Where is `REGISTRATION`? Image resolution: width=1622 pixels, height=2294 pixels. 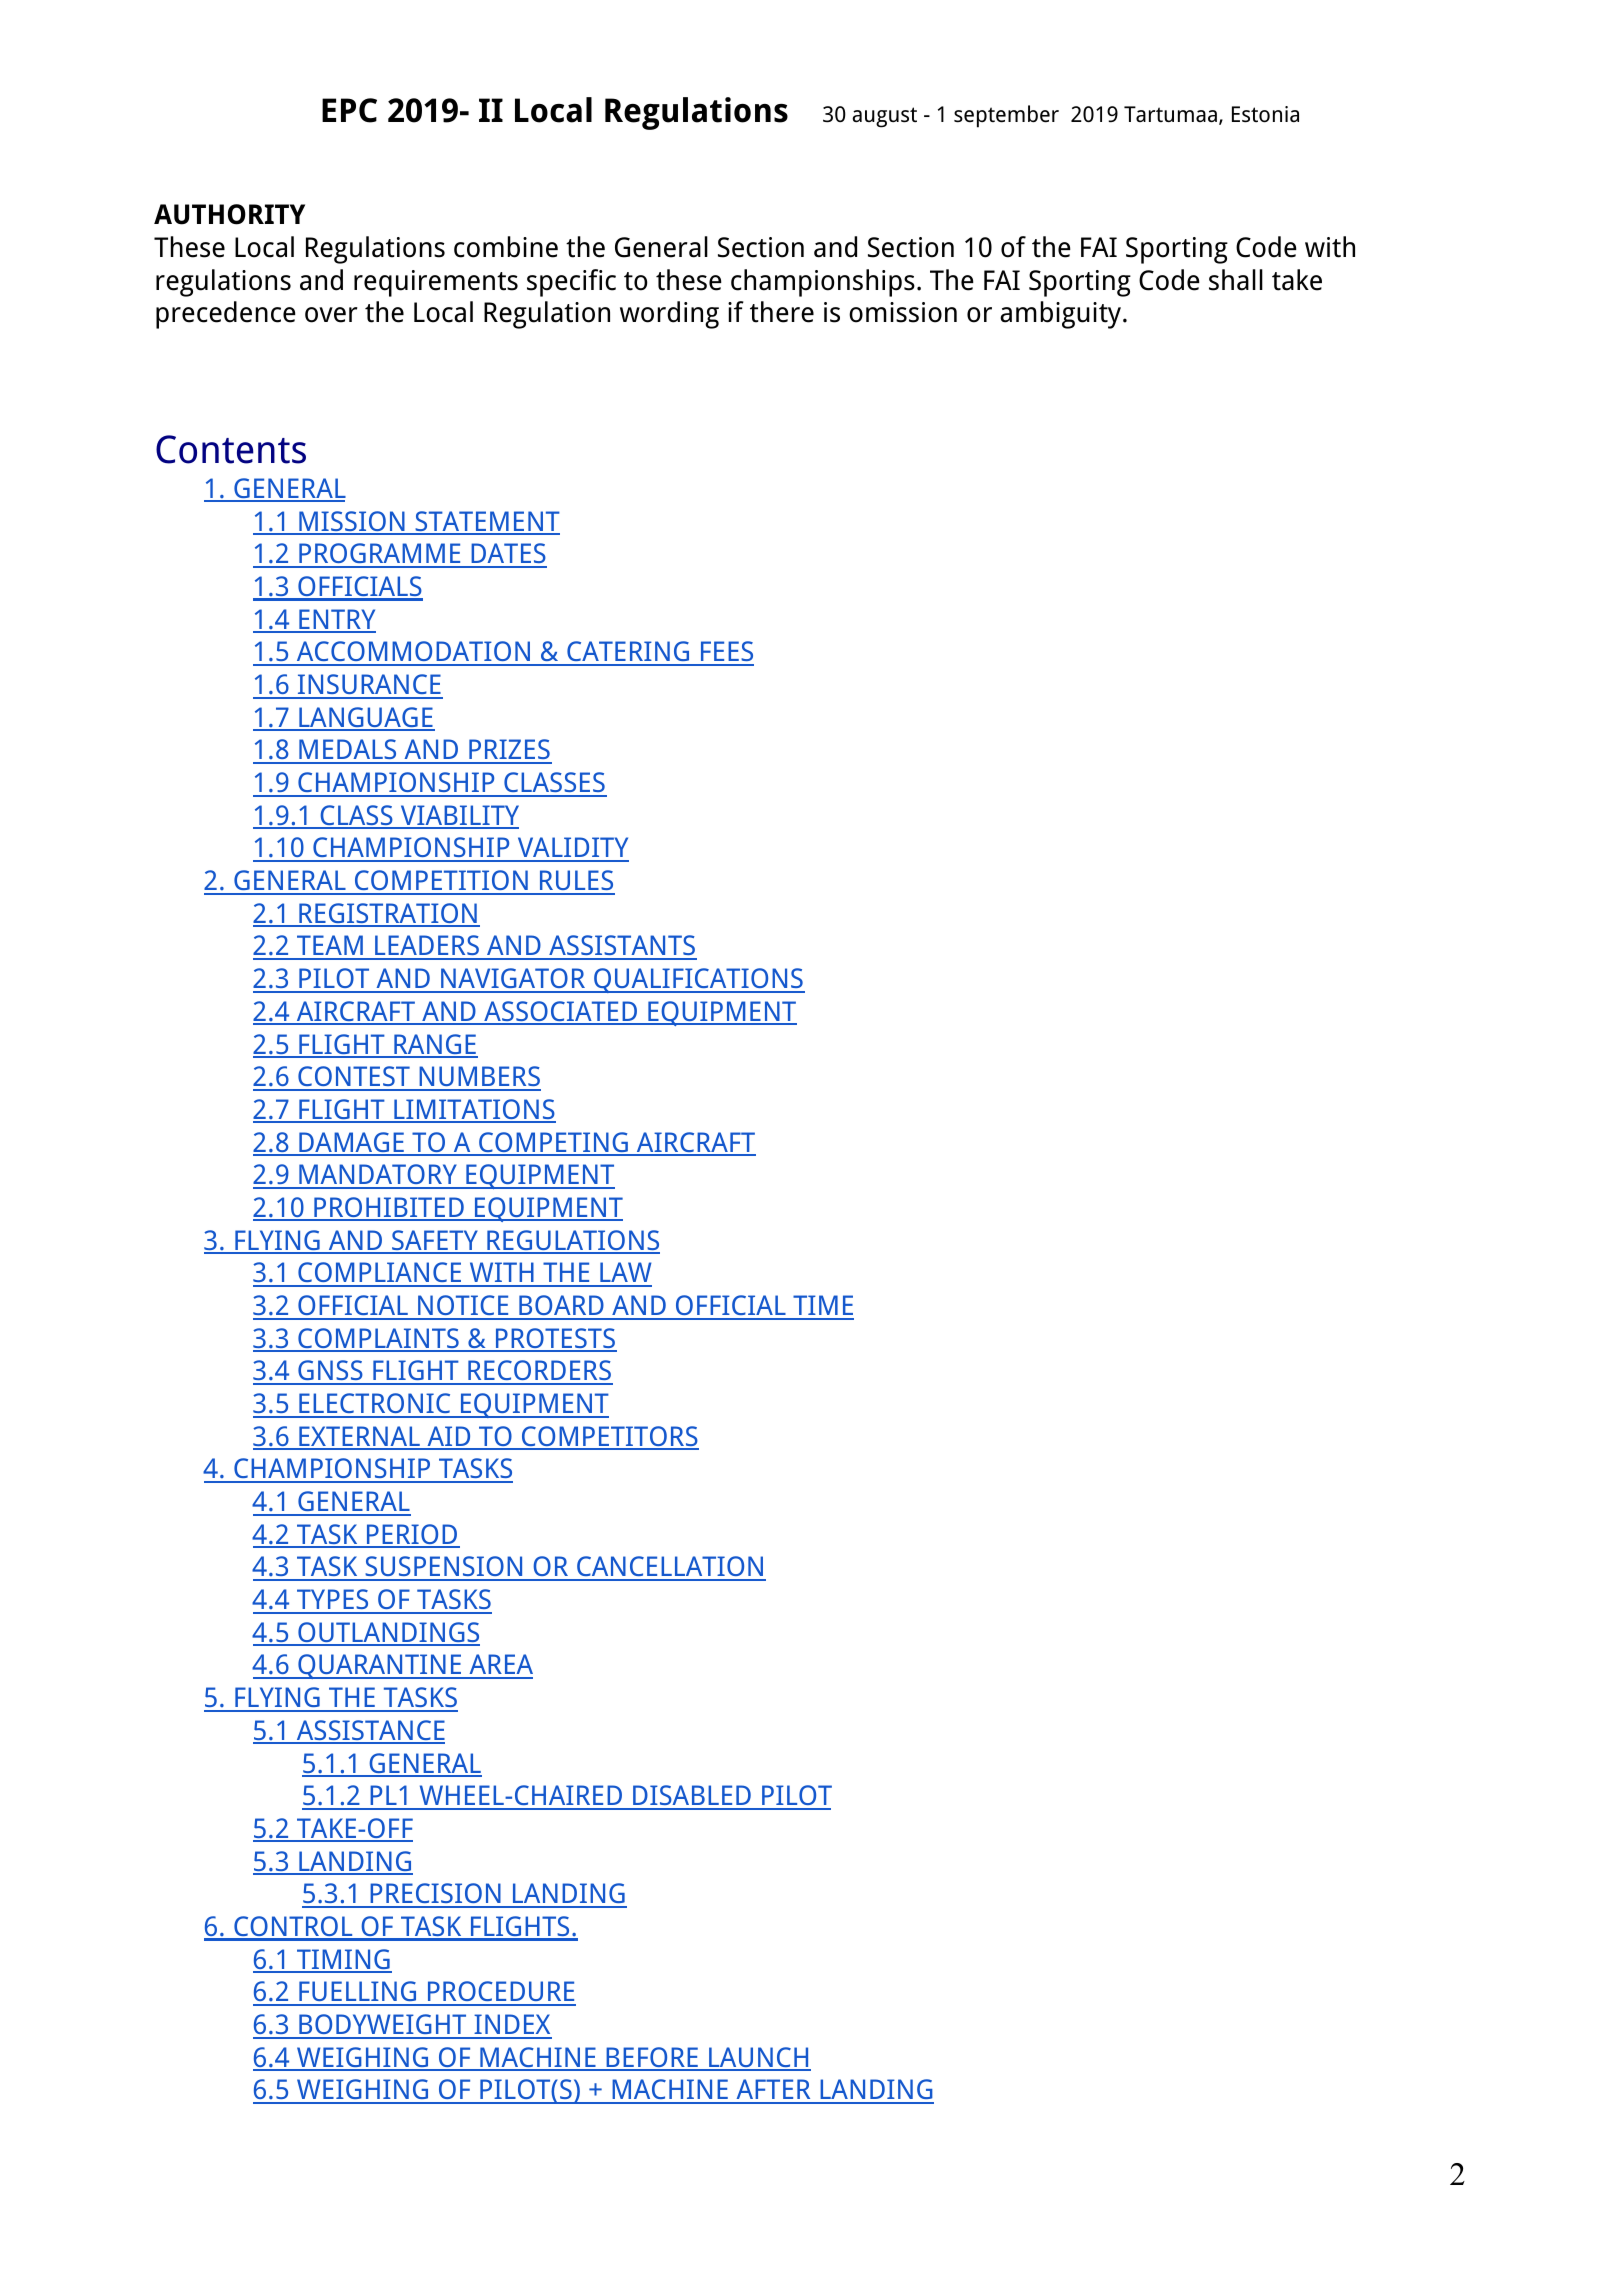 REGISTRATION is located at coordinates (388, 914).
